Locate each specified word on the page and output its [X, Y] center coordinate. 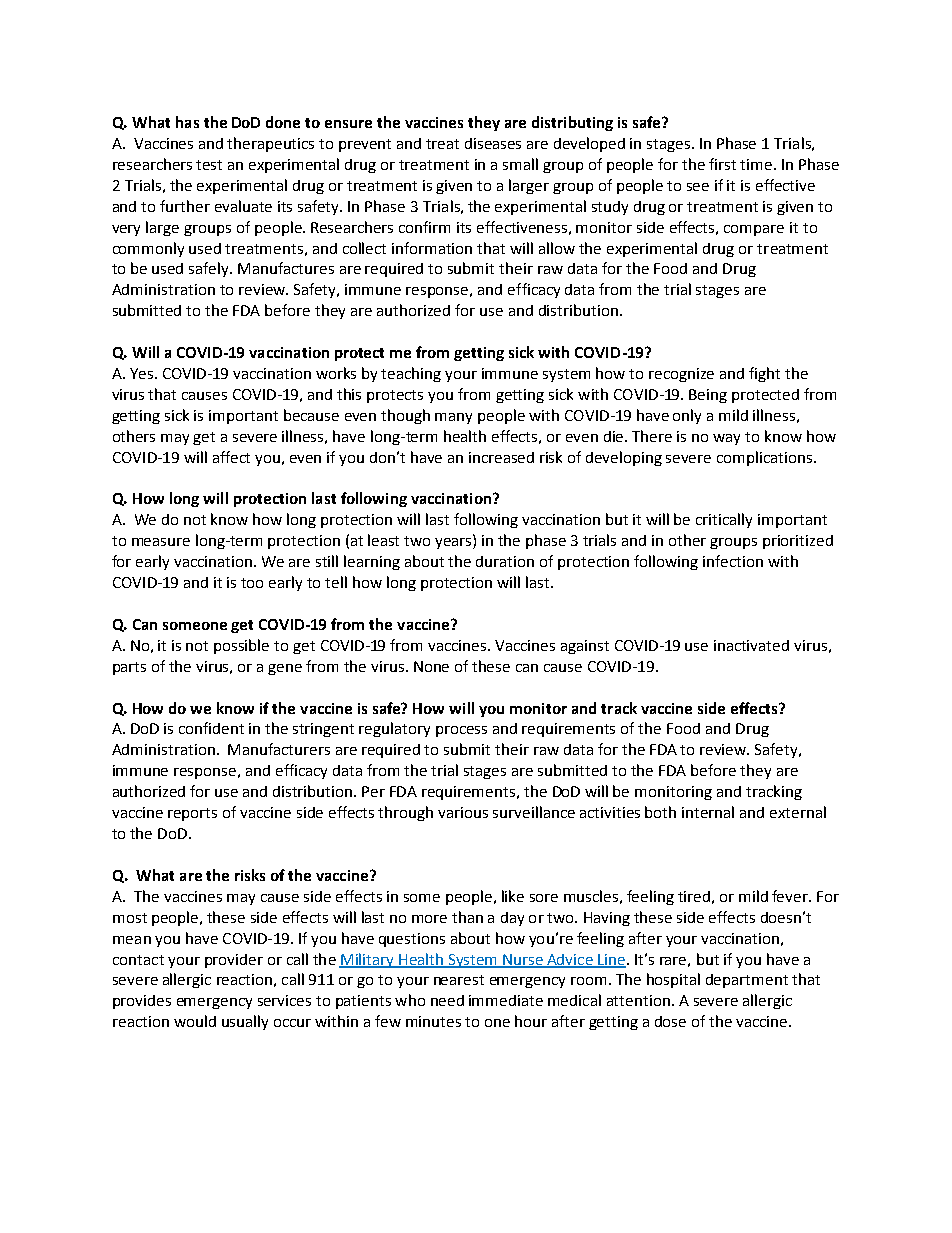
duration [505, 561]
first [722, 164]
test [209, 165]
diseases [493, 143]
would [195, 1021]
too [252, 583]
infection [733, 561]
